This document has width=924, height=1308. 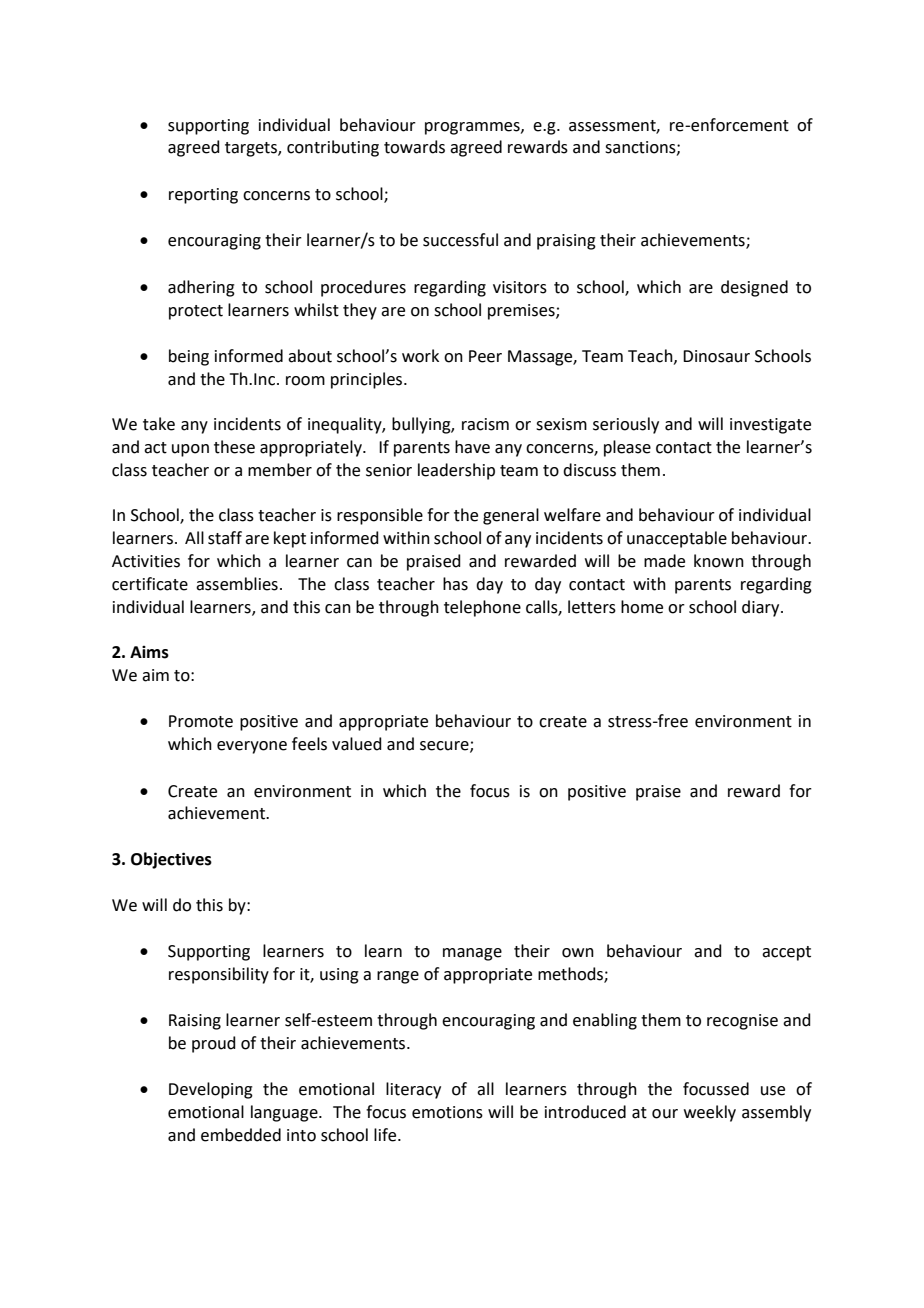 I want to click on towards, so click(x=414, y=147).
